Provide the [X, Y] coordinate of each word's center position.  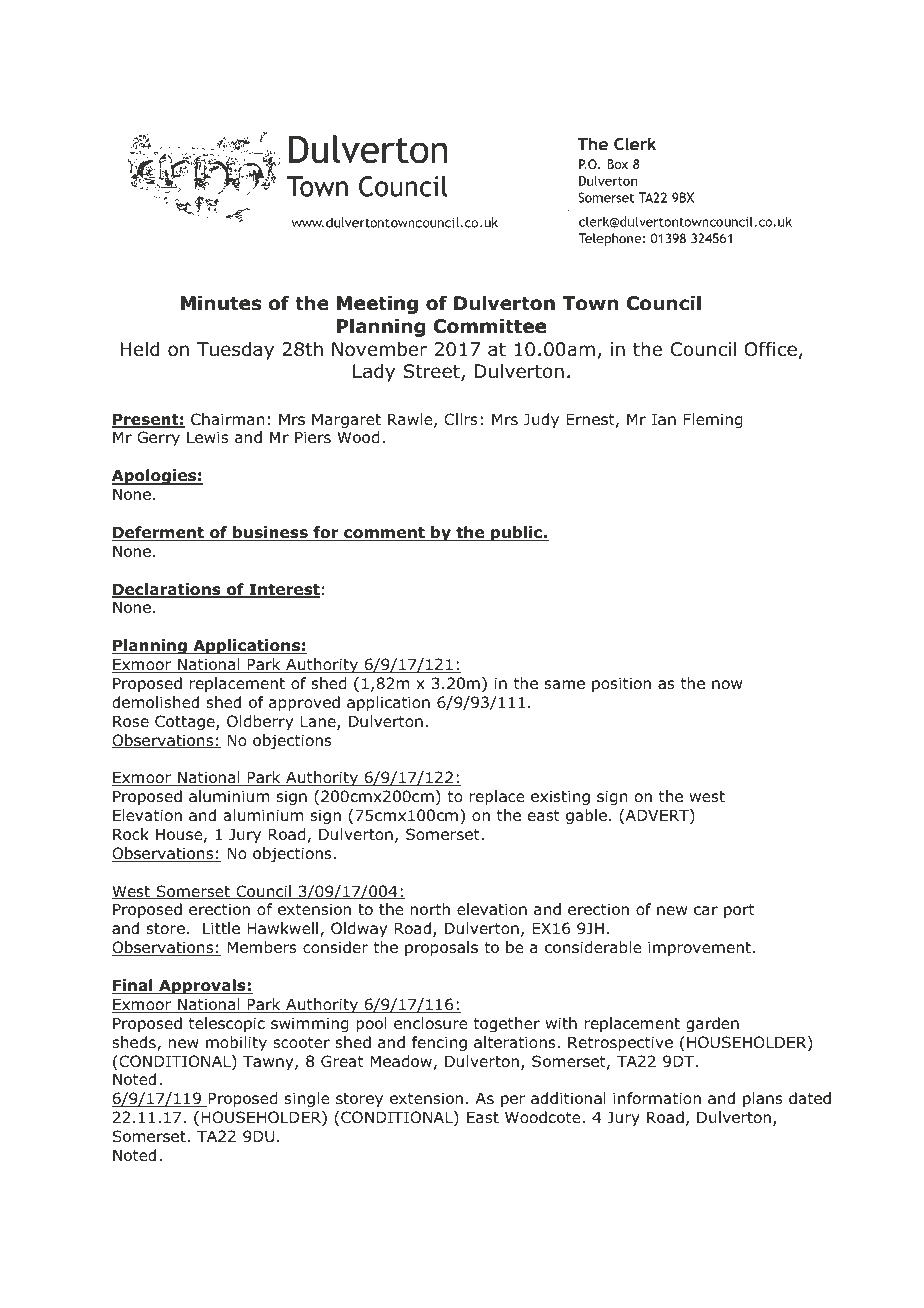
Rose [131, 721]
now [727, 685]
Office [771, 349]
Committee [490, 326]
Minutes [221, 303]
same [565, 685]
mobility [236, 1043]
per [513, 1101]
